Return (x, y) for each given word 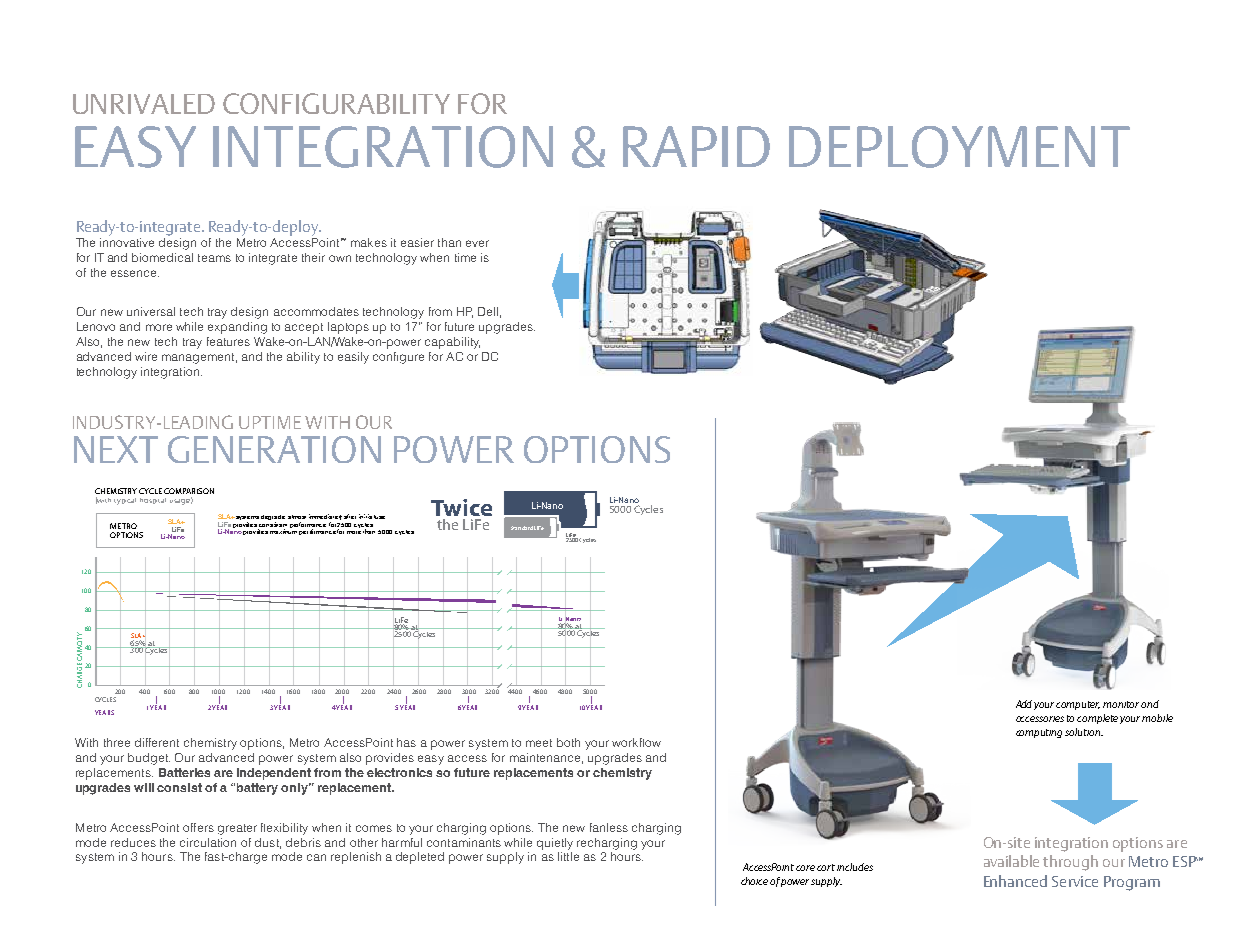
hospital (153, 501)
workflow (636, 742)
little (568, 856)
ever (477, 243)
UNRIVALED (144, 104)
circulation (208, 842)
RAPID (696, 146)
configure (398, 358)
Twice (461, 507)
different (157, 742)
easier (417, 242)
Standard (522, 528)
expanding (237, 328)
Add (1024, 704)
